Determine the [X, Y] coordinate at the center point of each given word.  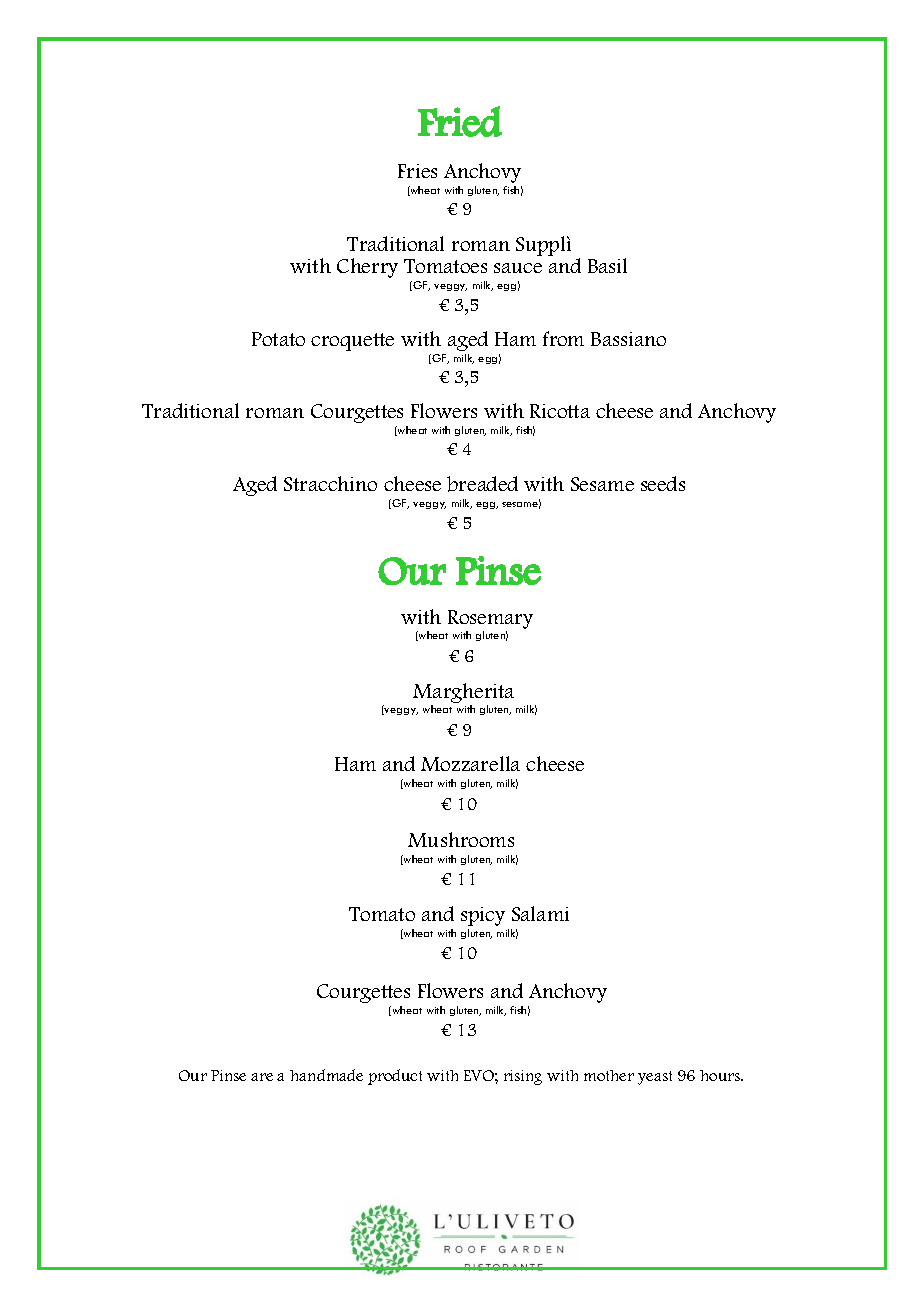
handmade [326, 1075]
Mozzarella [470, 763]
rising [523, 1077]
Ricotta [560, 411]
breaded [482, 484]
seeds [663, 483]
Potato [278, 339]
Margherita [463, 693]
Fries [417, 171]
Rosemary [490, 619]
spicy [483, 916]
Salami [540, 913]
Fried [460, 121]
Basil [607, 265]
